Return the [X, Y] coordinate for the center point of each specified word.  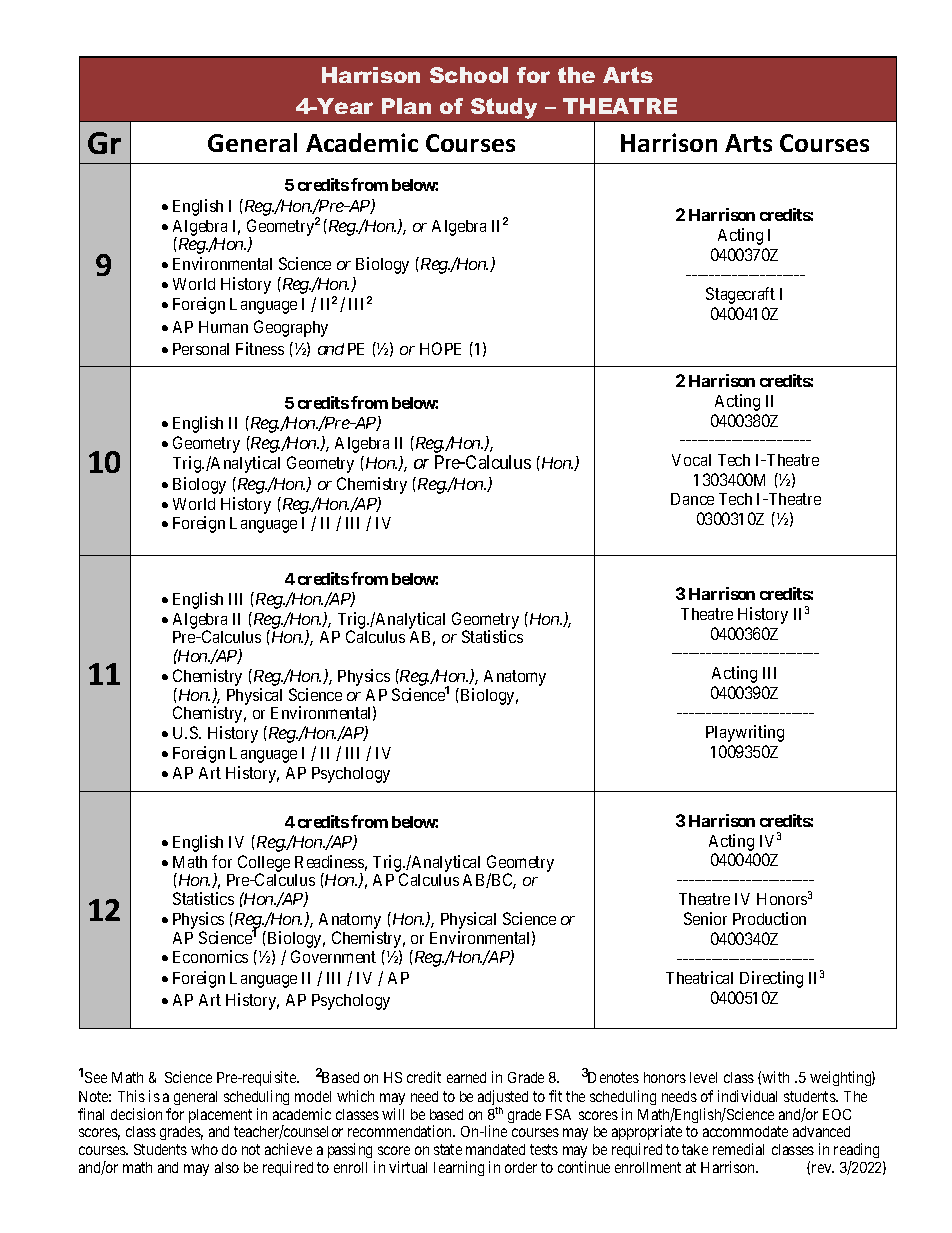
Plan [406, 106]
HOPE [440, 348]
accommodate [745, 1131]
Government [333, 956]
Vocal [691, 460]
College [264, 864]
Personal [201, 349]
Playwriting [745, 733]
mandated [495, 1149]
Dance [692, 499]
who [204, 1149]
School [469, 75]
